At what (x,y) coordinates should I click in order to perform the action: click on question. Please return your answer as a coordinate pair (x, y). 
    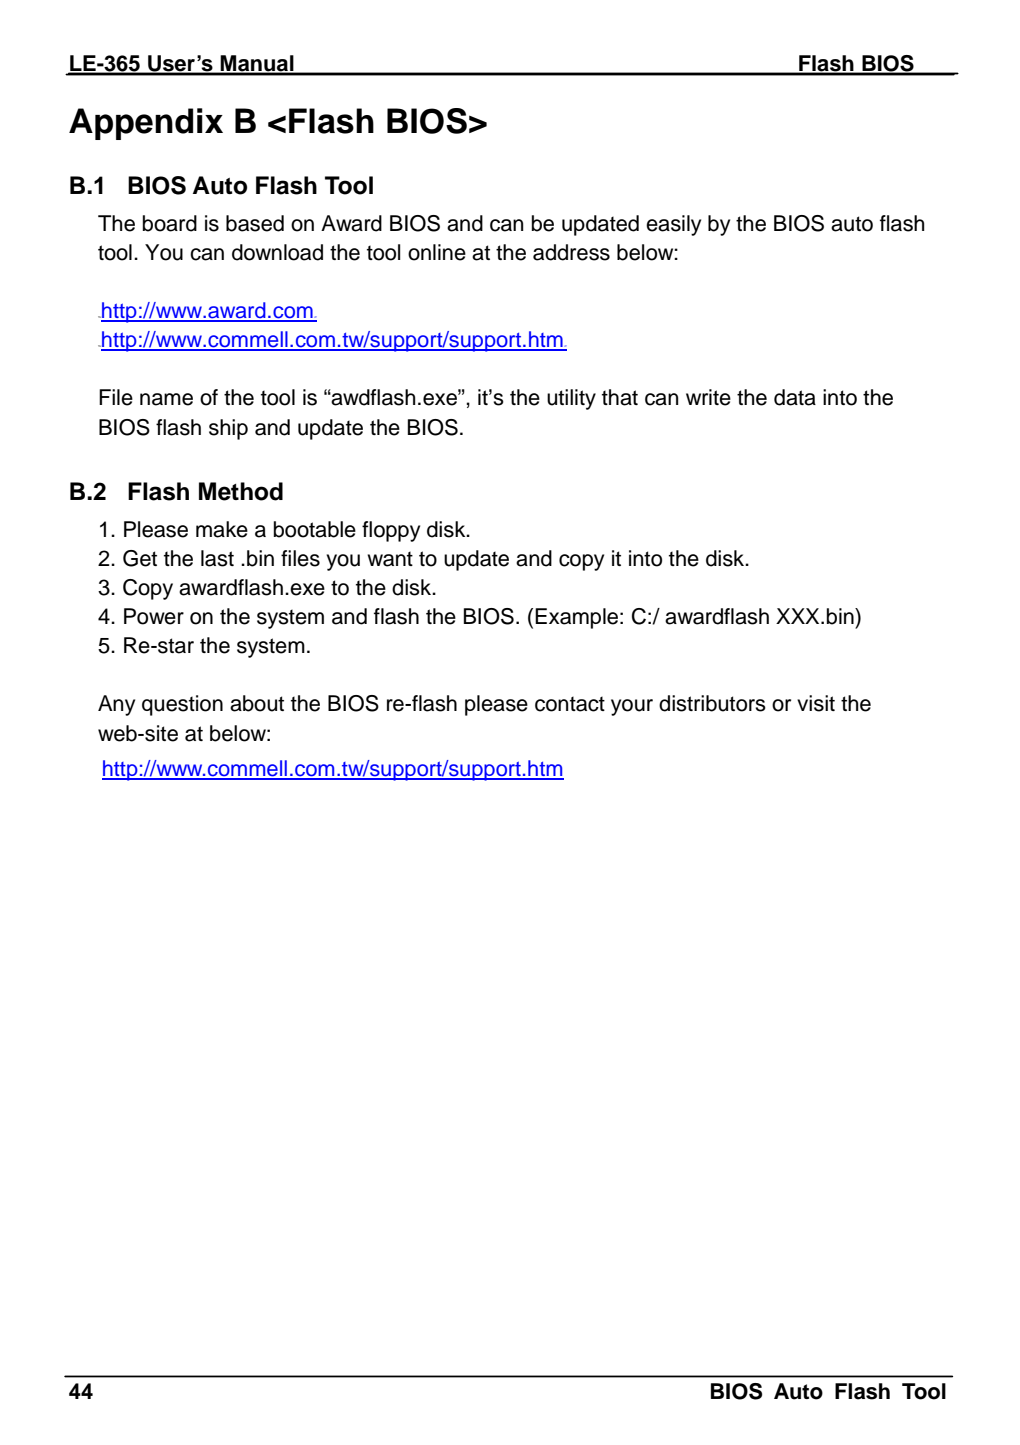
    Looking at the image, I should click on (182, 705).
